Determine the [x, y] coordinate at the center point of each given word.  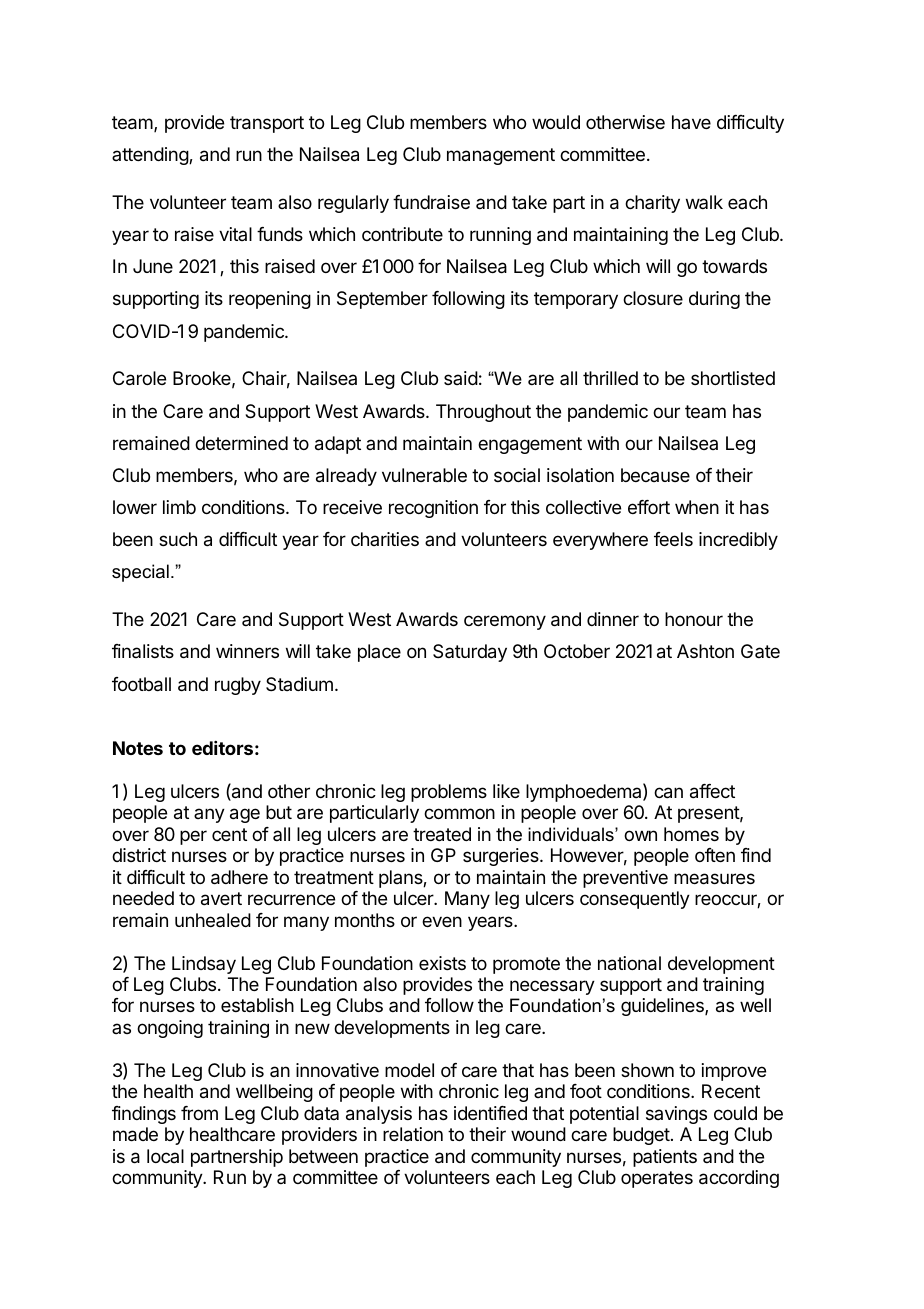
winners [247, 651]
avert [221, 899]
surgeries [502, 857]
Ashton [705, 651]
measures [714, 879]
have [691, 122]
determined [241, 443]
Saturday [470, 653]
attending [151, 156]
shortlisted [733, 378]
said [461, 378]
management [501, 156]
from [199, 1113]
